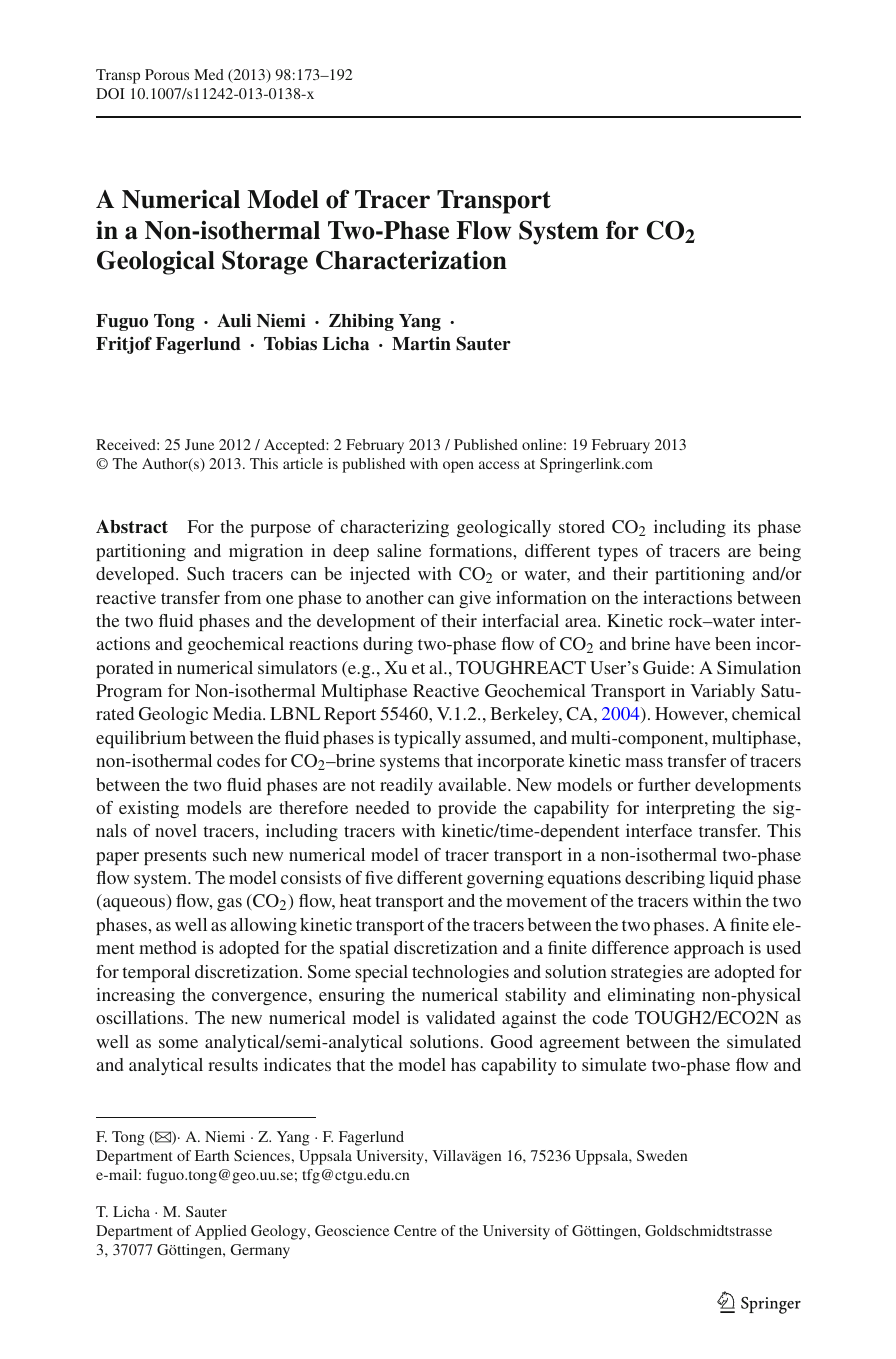  Describe the element at coordinates (741, 526) in the screenshot. I see `its` at that location.
